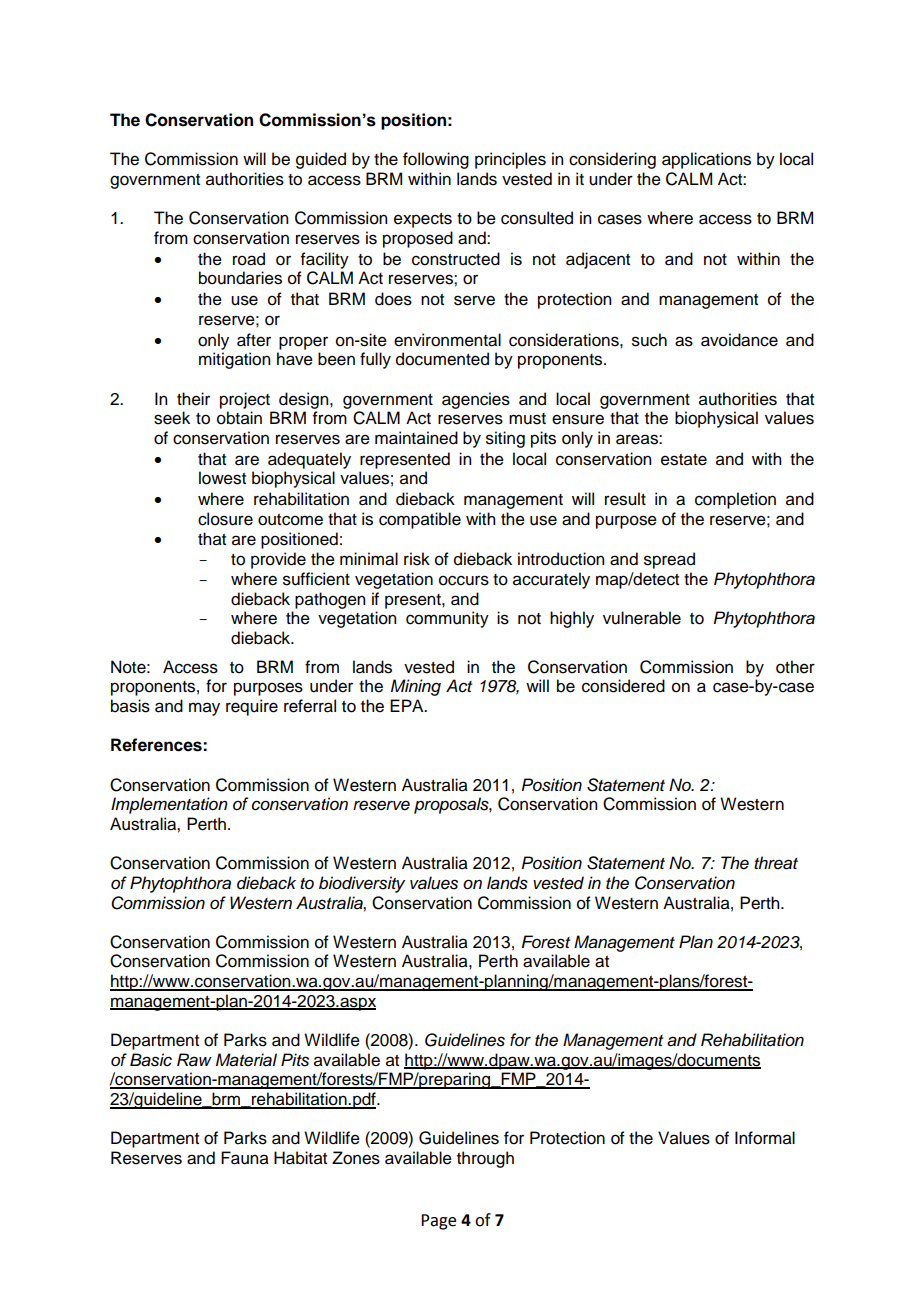 The width and height of the screenshot is (924, 1308). Describe the element at coordinates (416, 687) in the screenshot. I see `Mining` at that location.
